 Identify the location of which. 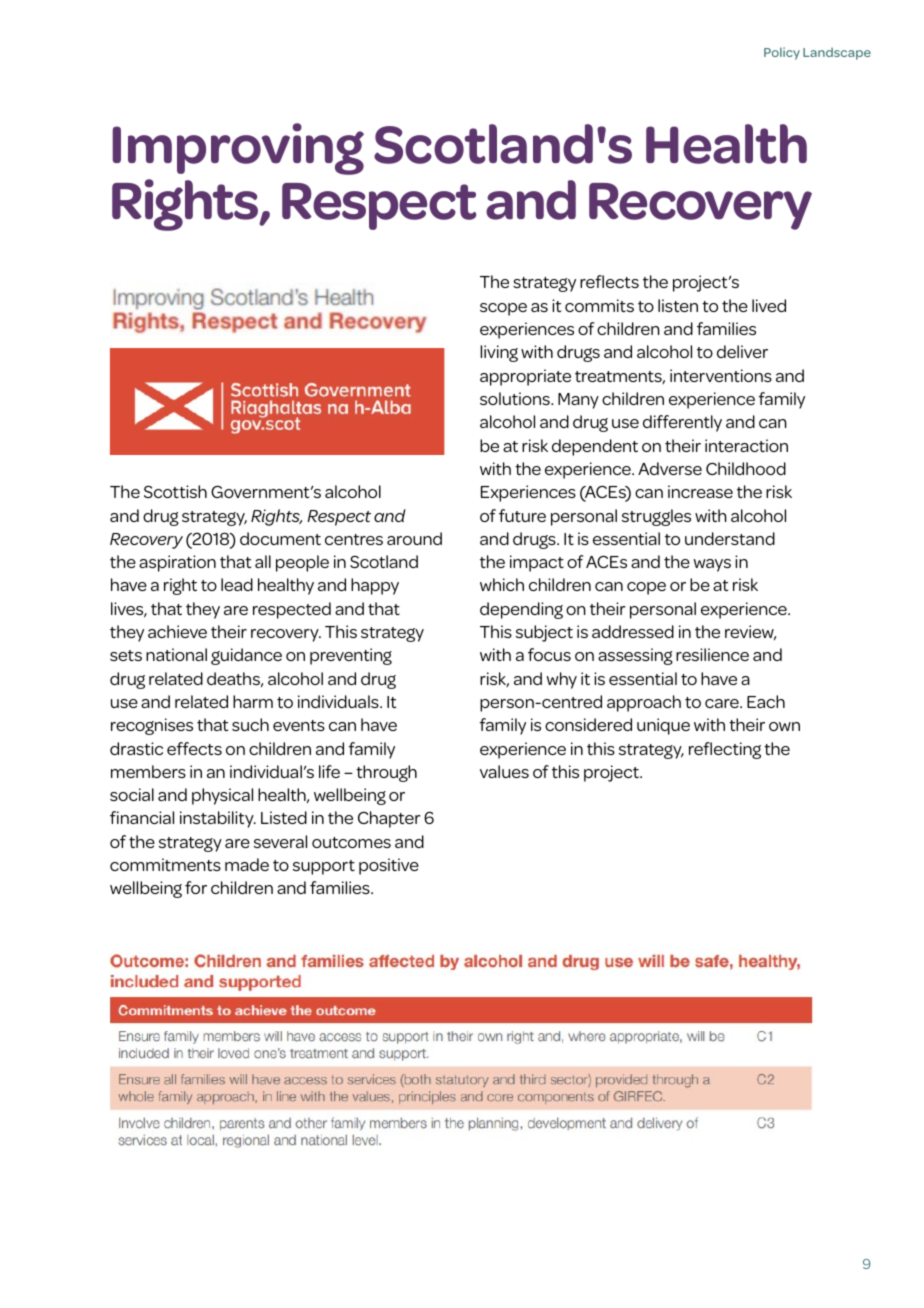
(502, 584).
